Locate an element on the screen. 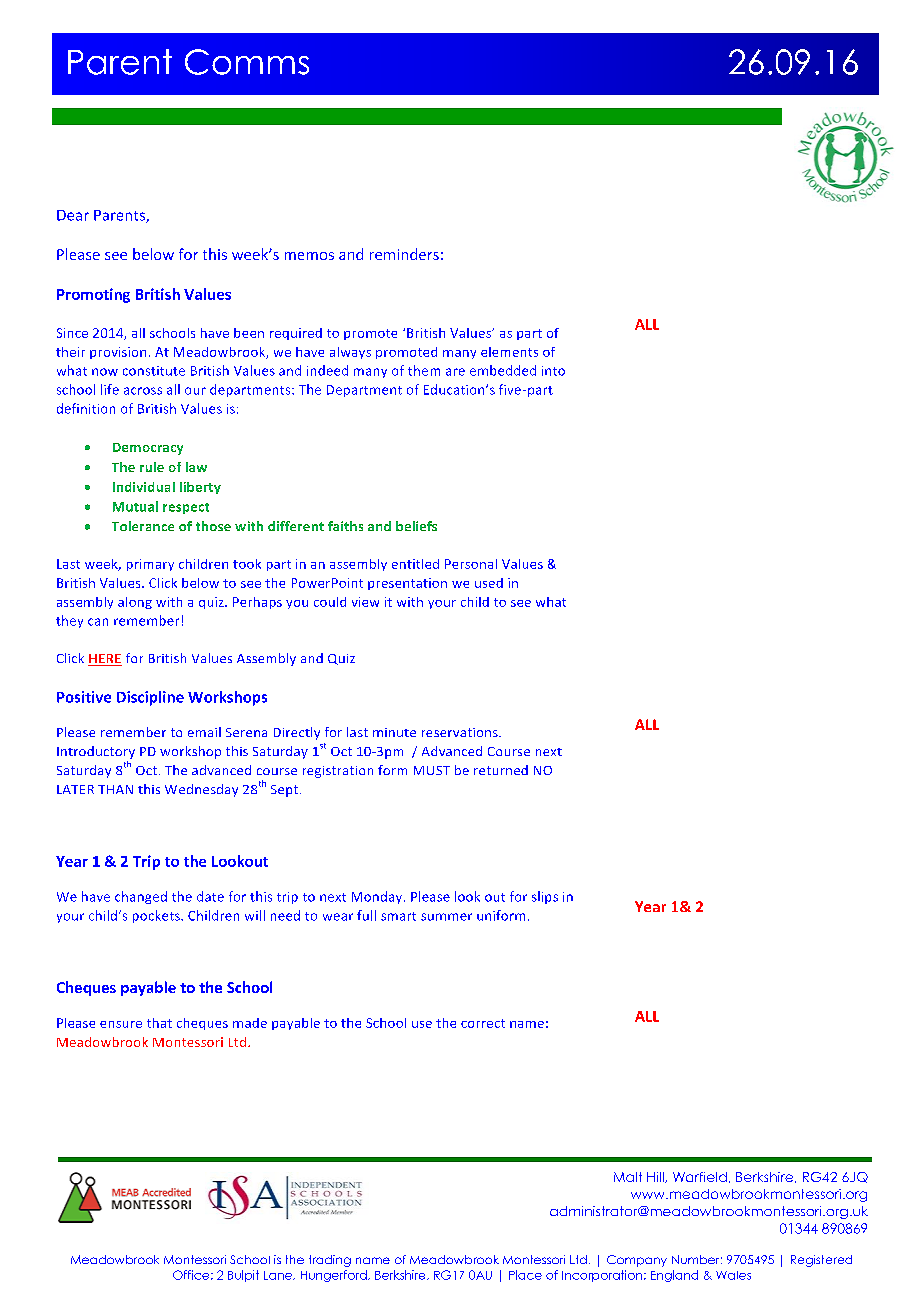 This screenshot has width=924, height=1308. summer is located at coordinates (446, 917).
